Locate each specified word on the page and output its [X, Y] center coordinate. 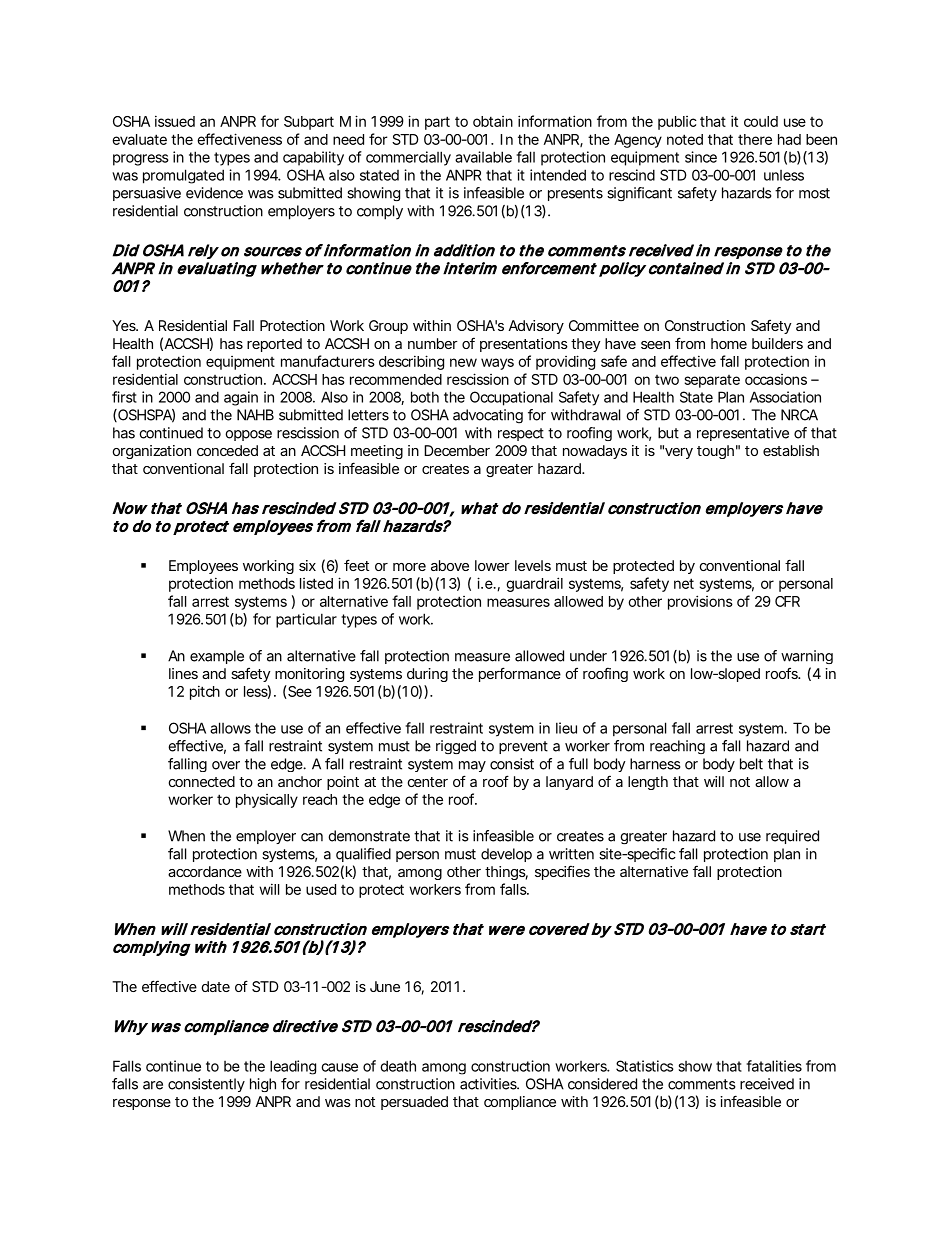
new [463, 362]
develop [506, 855]
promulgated [183, 176]
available [483, 157]
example [217, 657]
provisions [700, 602]
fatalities [774, 1066]
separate [712, 381]
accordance [205, 871]
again [241, 398]
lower [492, 565]
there [755, 139]
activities [489, 1084]
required [792, 837]
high [263, 1085]
